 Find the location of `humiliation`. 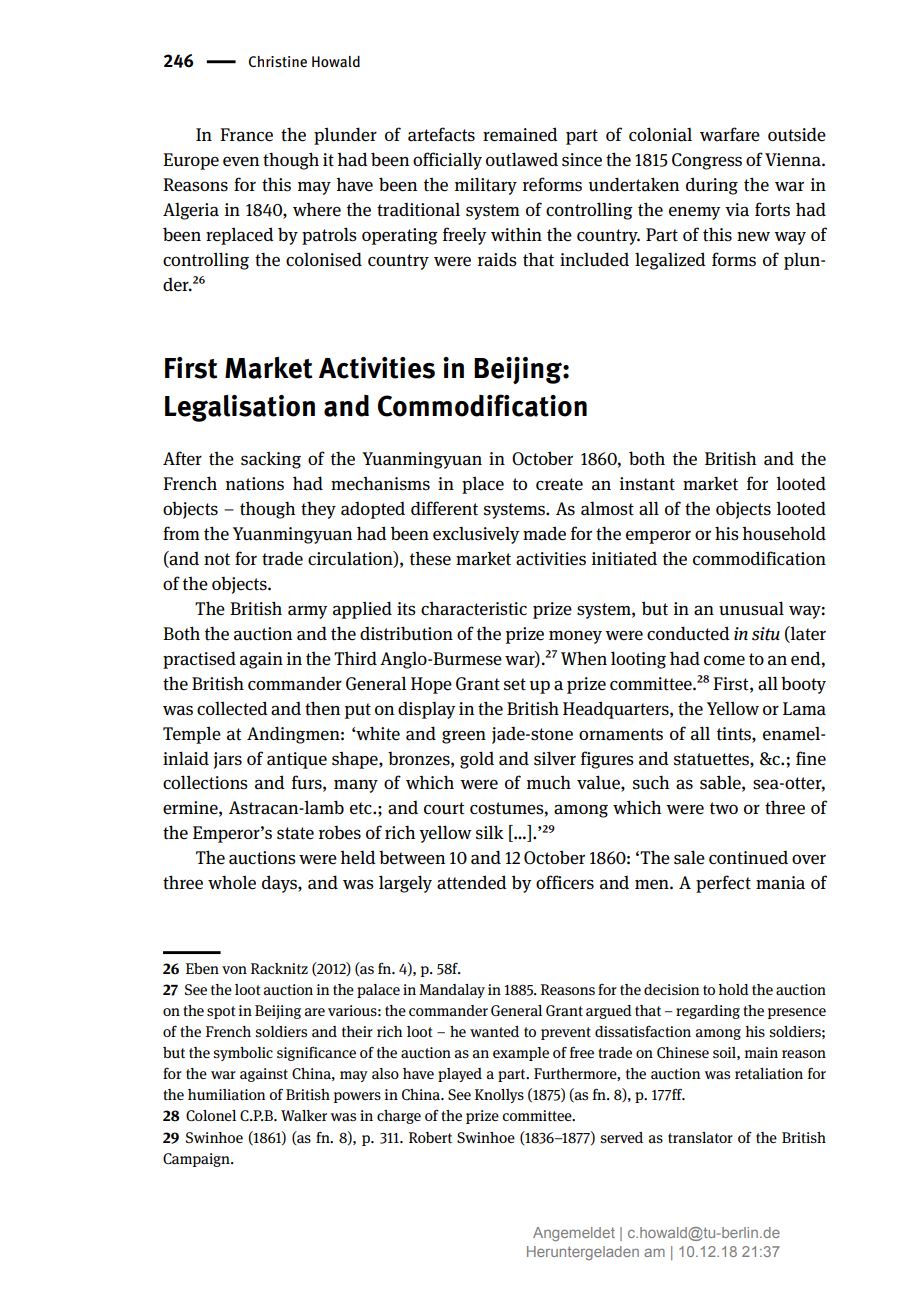

humiliation is located at coordinates (226, 1095).
